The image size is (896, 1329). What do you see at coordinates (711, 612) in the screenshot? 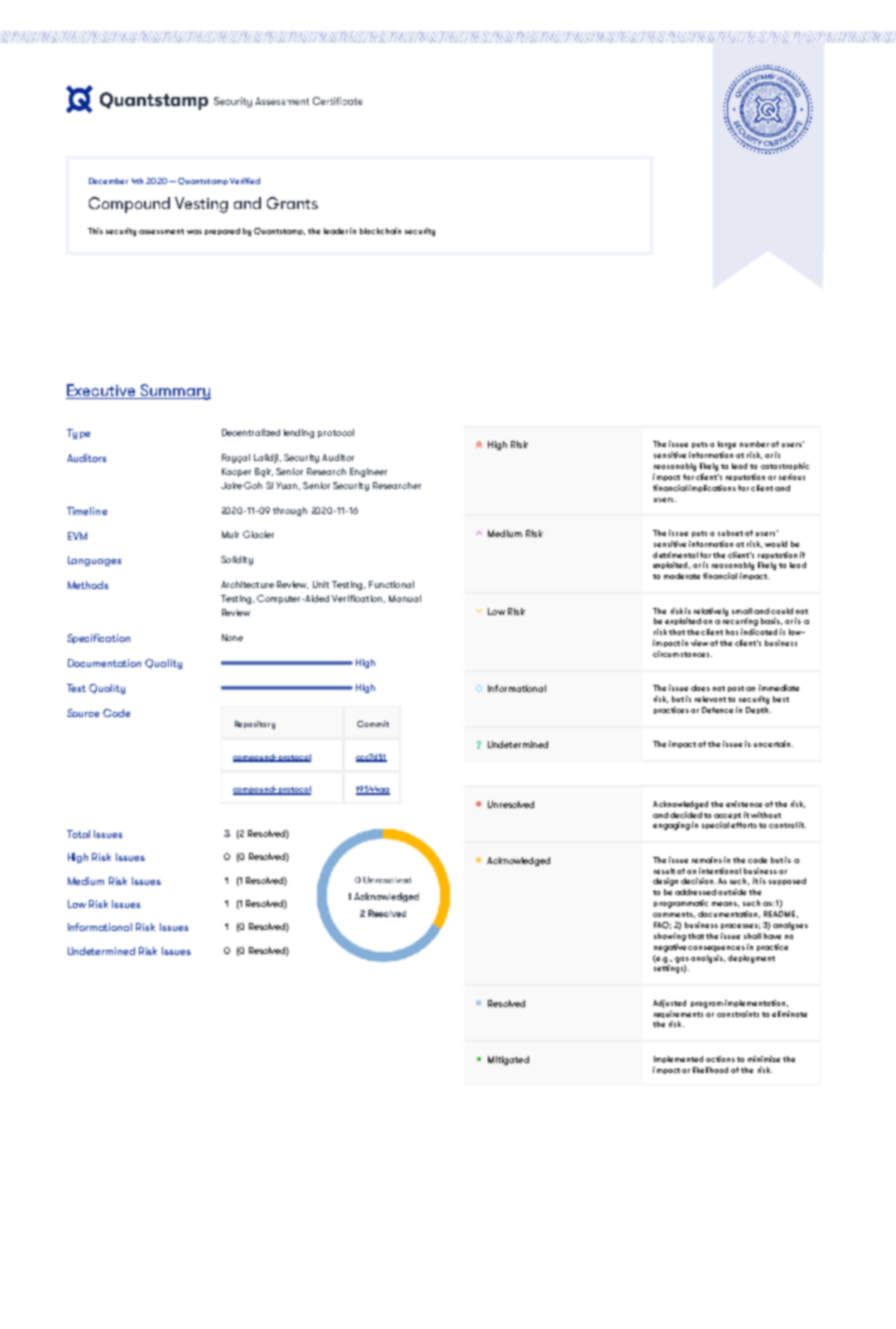
I see `relatively` at bounding box center [711, 612].
